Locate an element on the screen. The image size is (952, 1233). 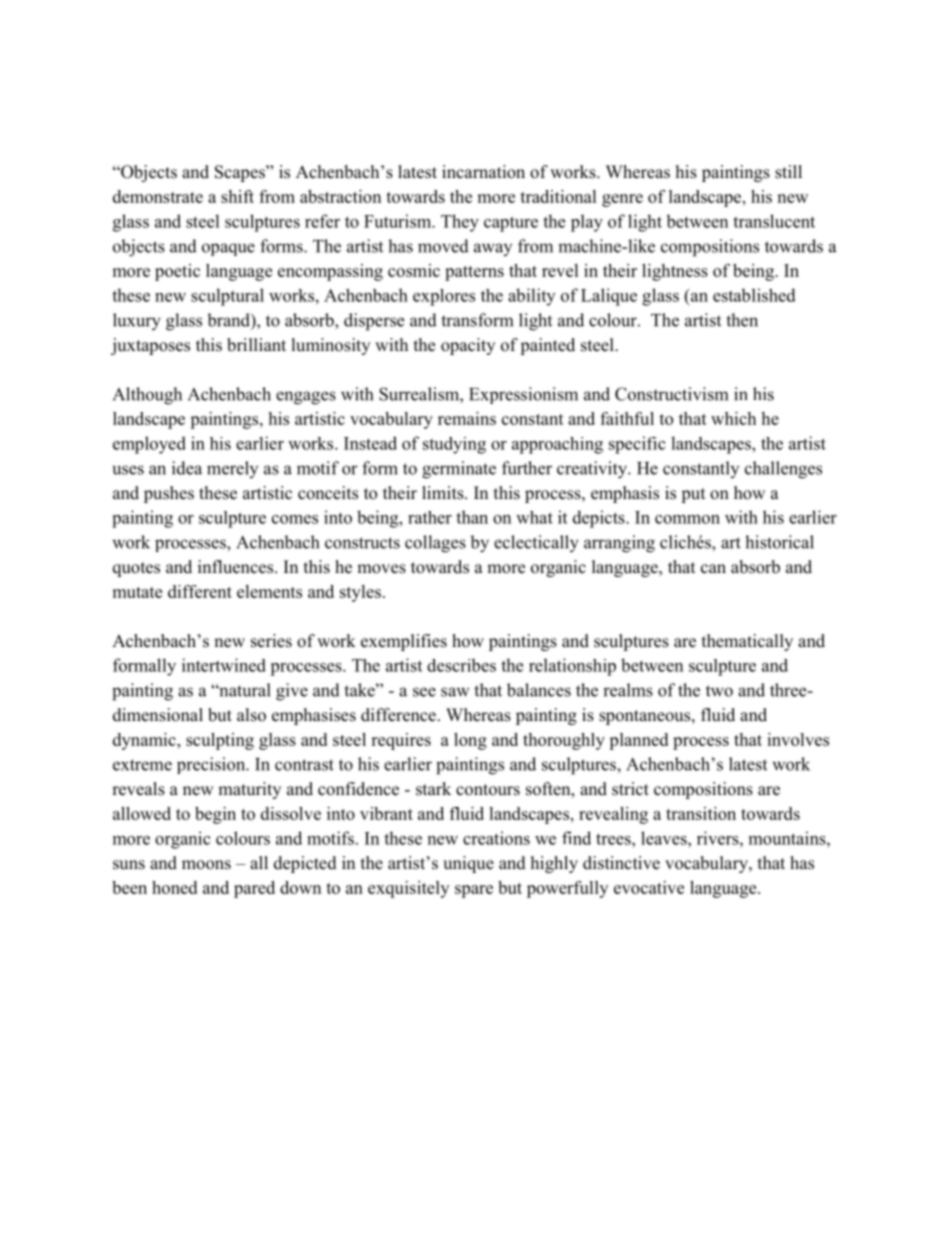
incarnation is located at coordinates (483, 172).
